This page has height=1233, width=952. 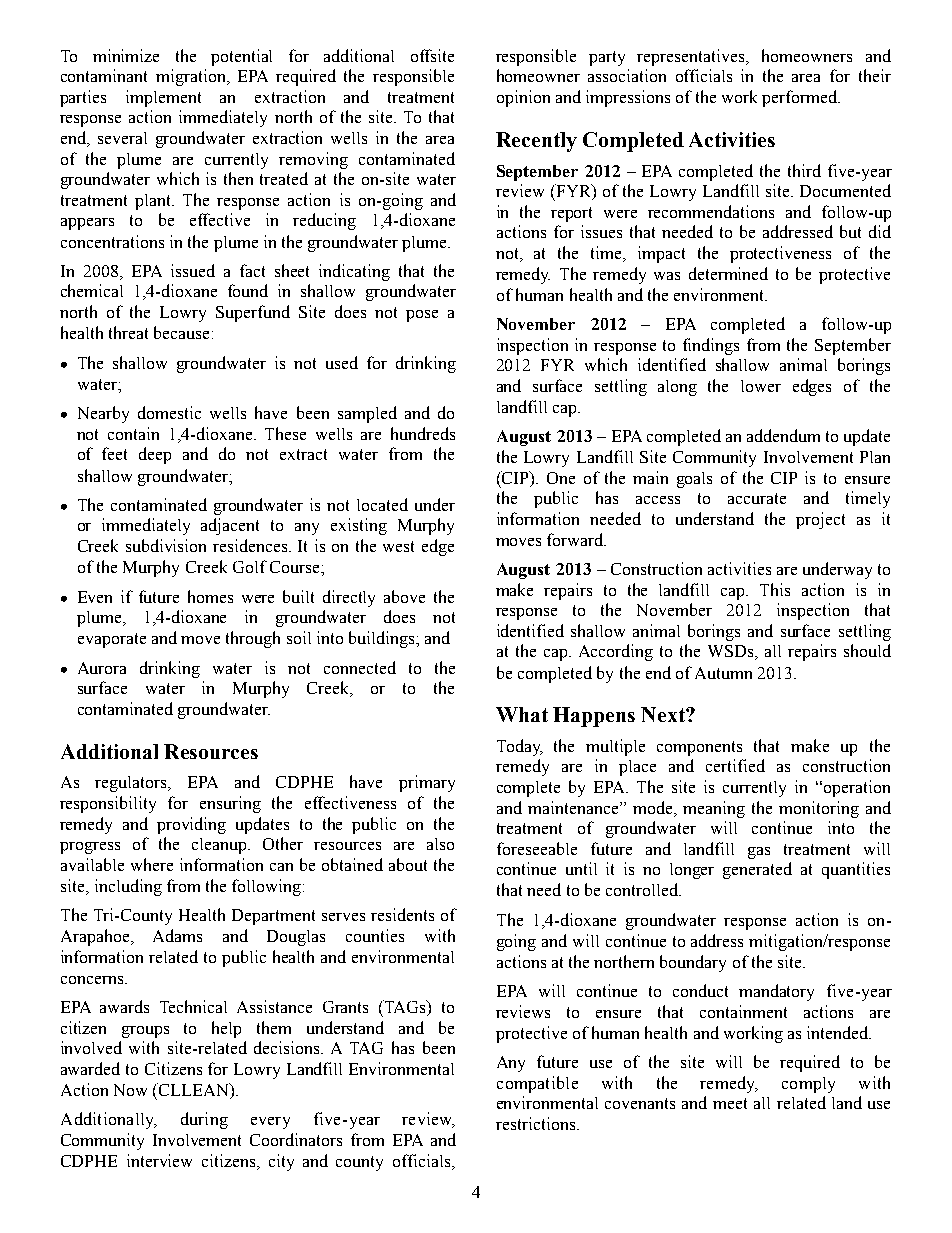 I want to click on determined, so click(x=728, y=273).
